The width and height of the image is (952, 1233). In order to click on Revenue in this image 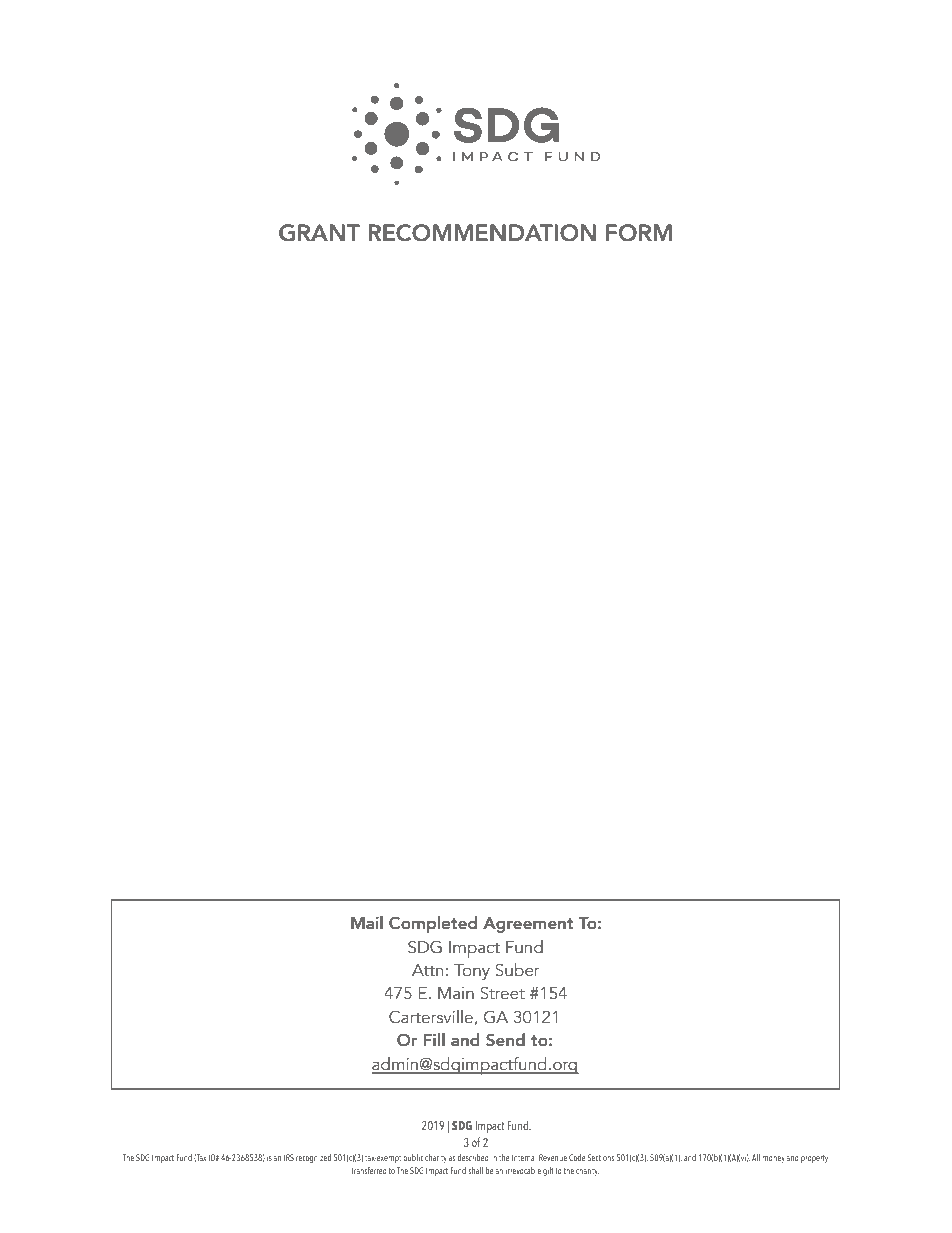, I will do `click(553, 1157)`.
